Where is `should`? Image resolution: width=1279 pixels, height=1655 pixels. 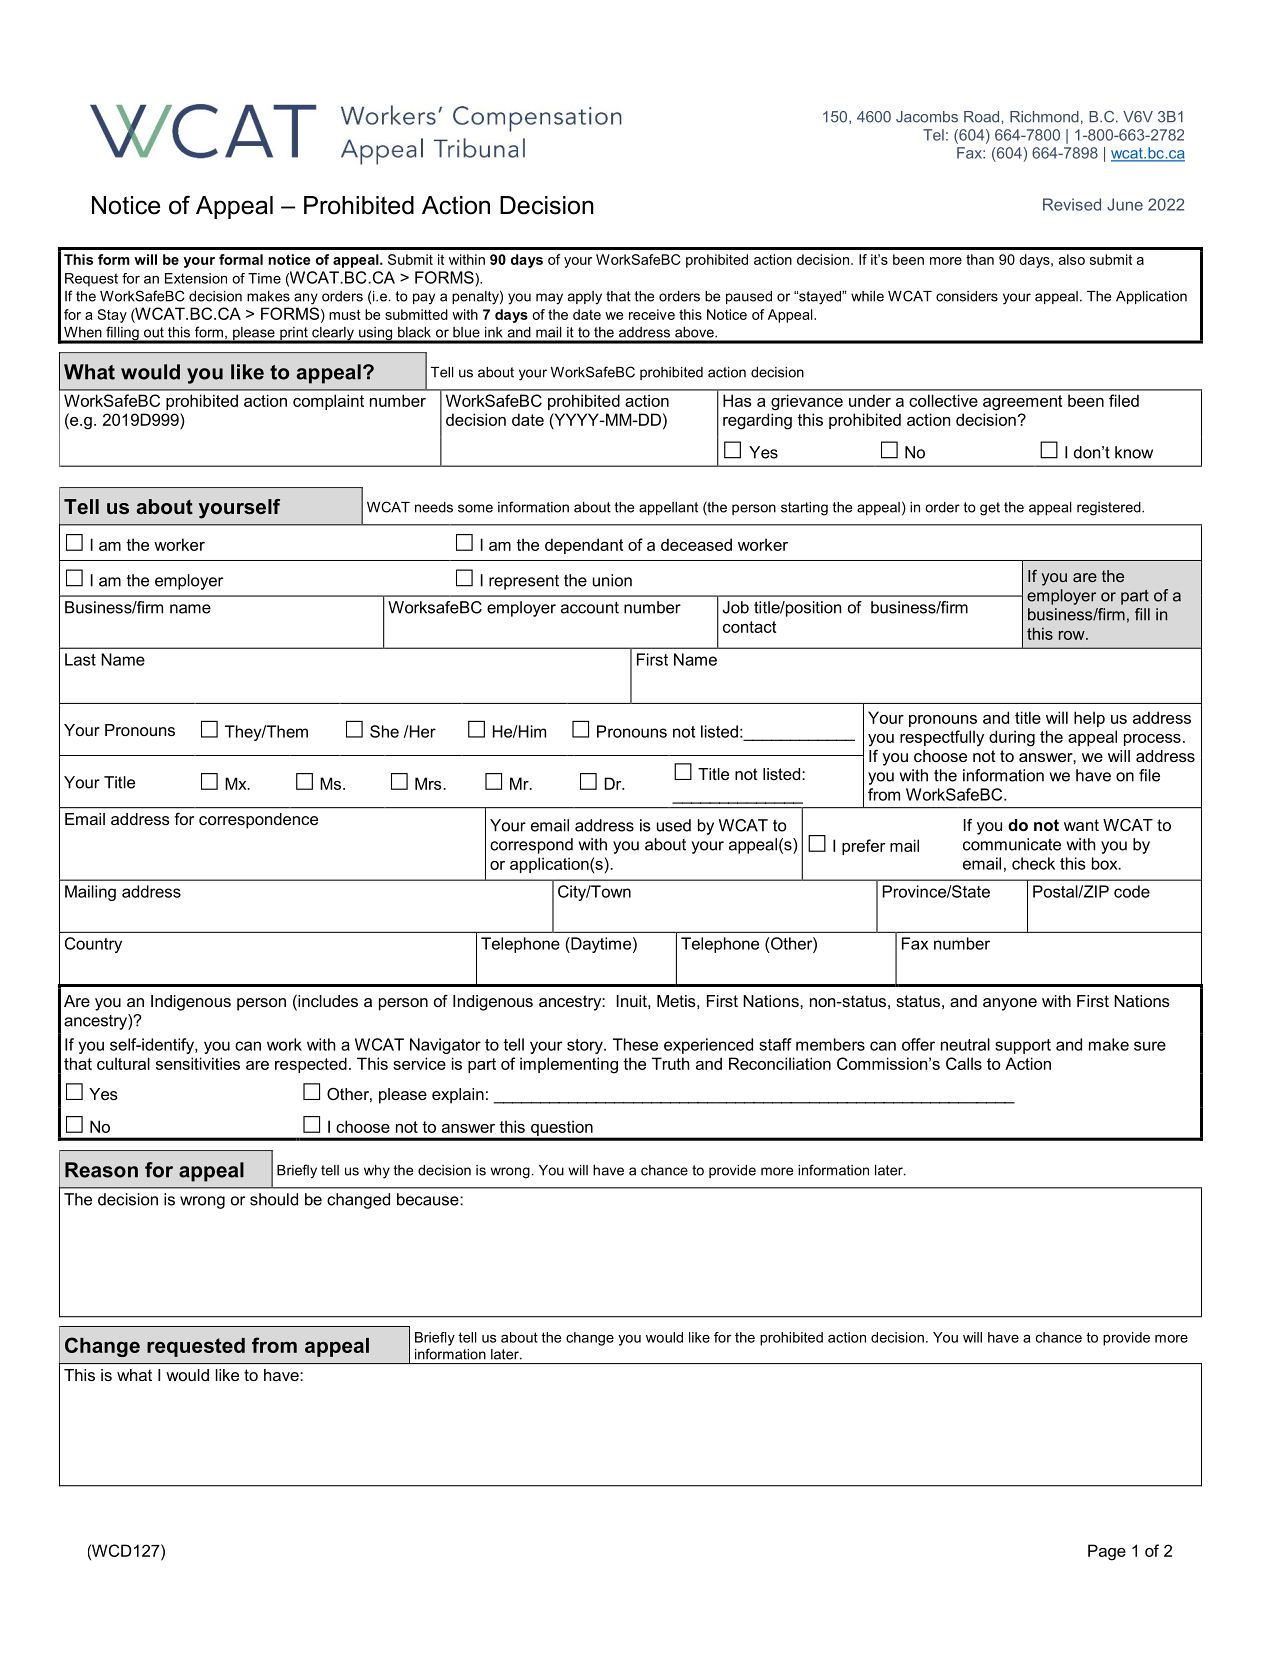 should is located at coordinates (274, 1199).
